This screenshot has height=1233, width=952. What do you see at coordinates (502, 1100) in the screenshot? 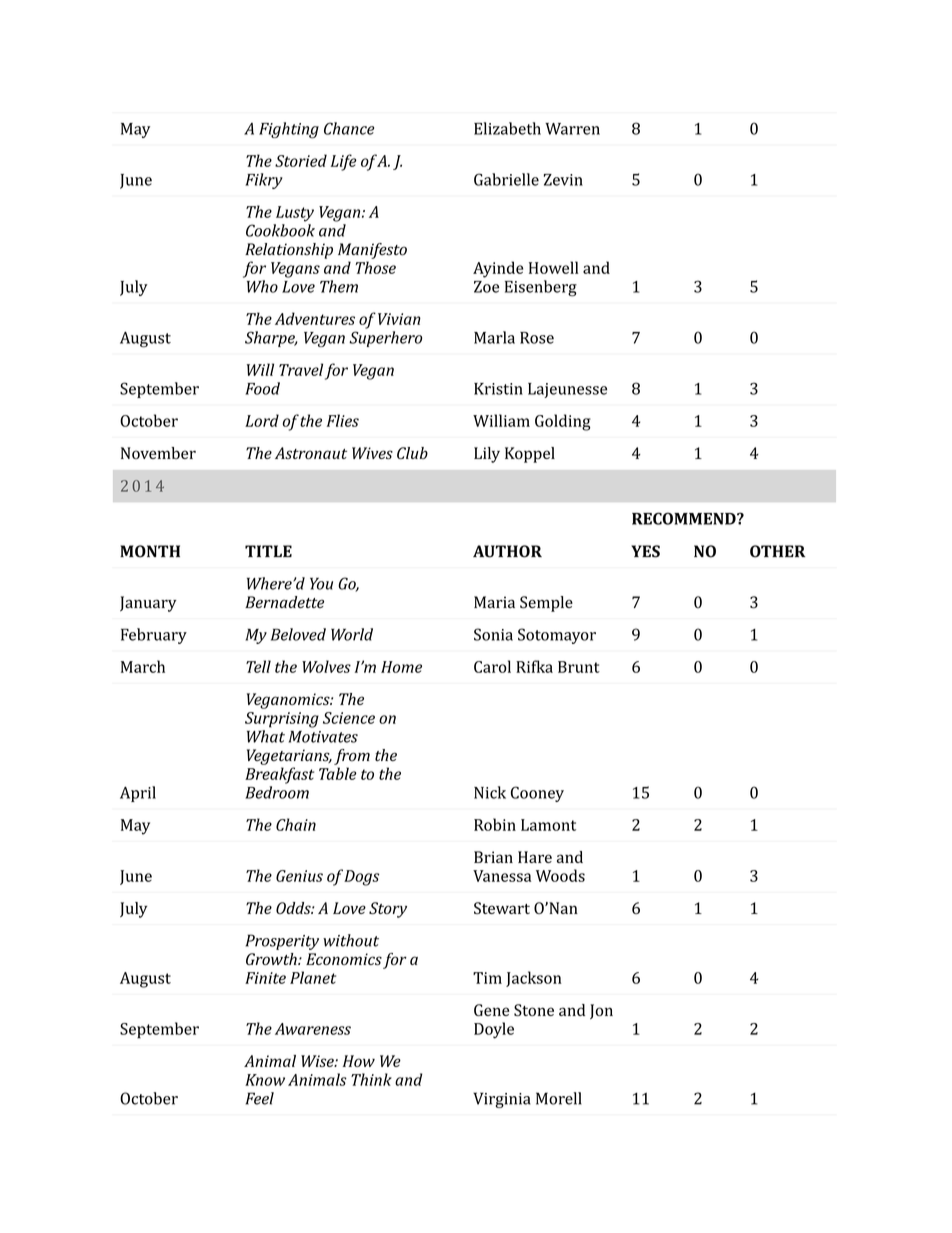
I see `Virginia` at bounding box center [502, 1100].
